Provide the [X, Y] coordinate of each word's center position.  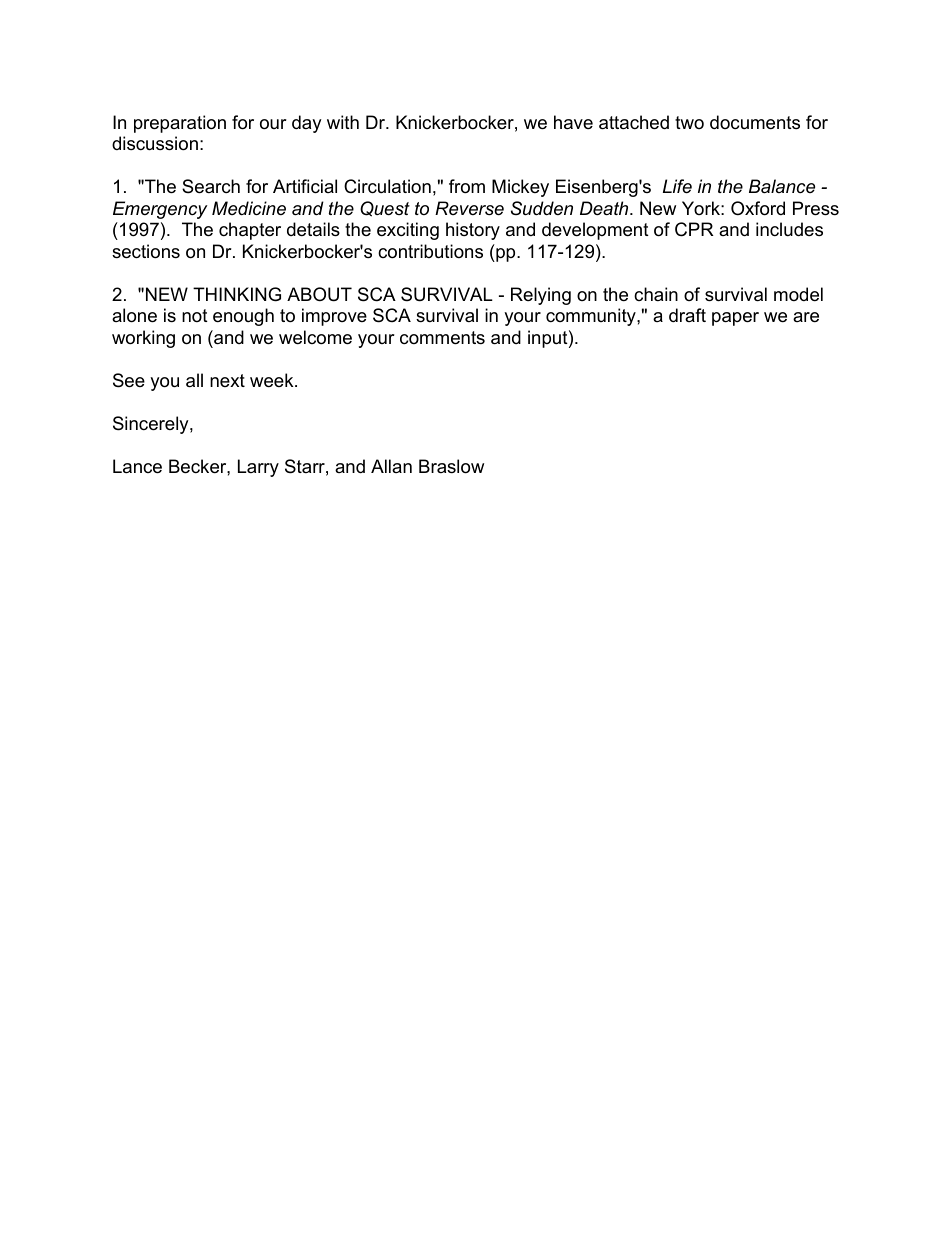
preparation [180, 124]
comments [442, 338]
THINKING [237, 294]
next [227, 380]
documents [755, 122]
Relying [541, 296]
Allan [391, 466]
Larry [258, 468]
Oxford [758, 208]
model [798, 294]
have [573, 122]
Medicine [249, 208]
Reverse [469, 208]
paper [735, 319]
